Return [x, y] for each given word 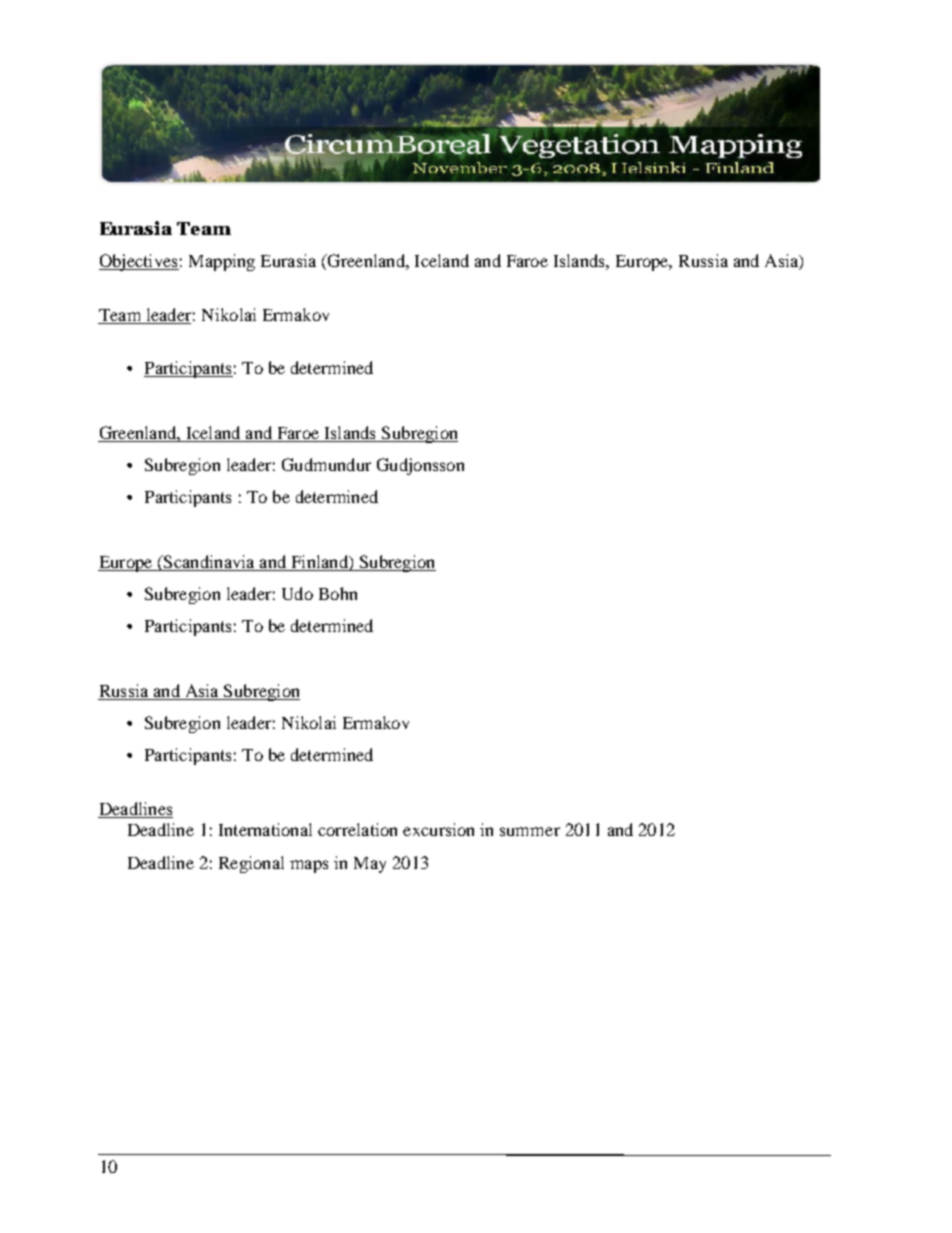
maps [309, 866]
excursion [438, 829]
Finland [321, 561]
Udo [297, 593]
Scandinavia [209, 563]
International [265, 829]
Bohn [338, 593]
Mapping [222, 262]
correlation [357, 829]
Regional [251, 864]
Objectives [139, 262]
